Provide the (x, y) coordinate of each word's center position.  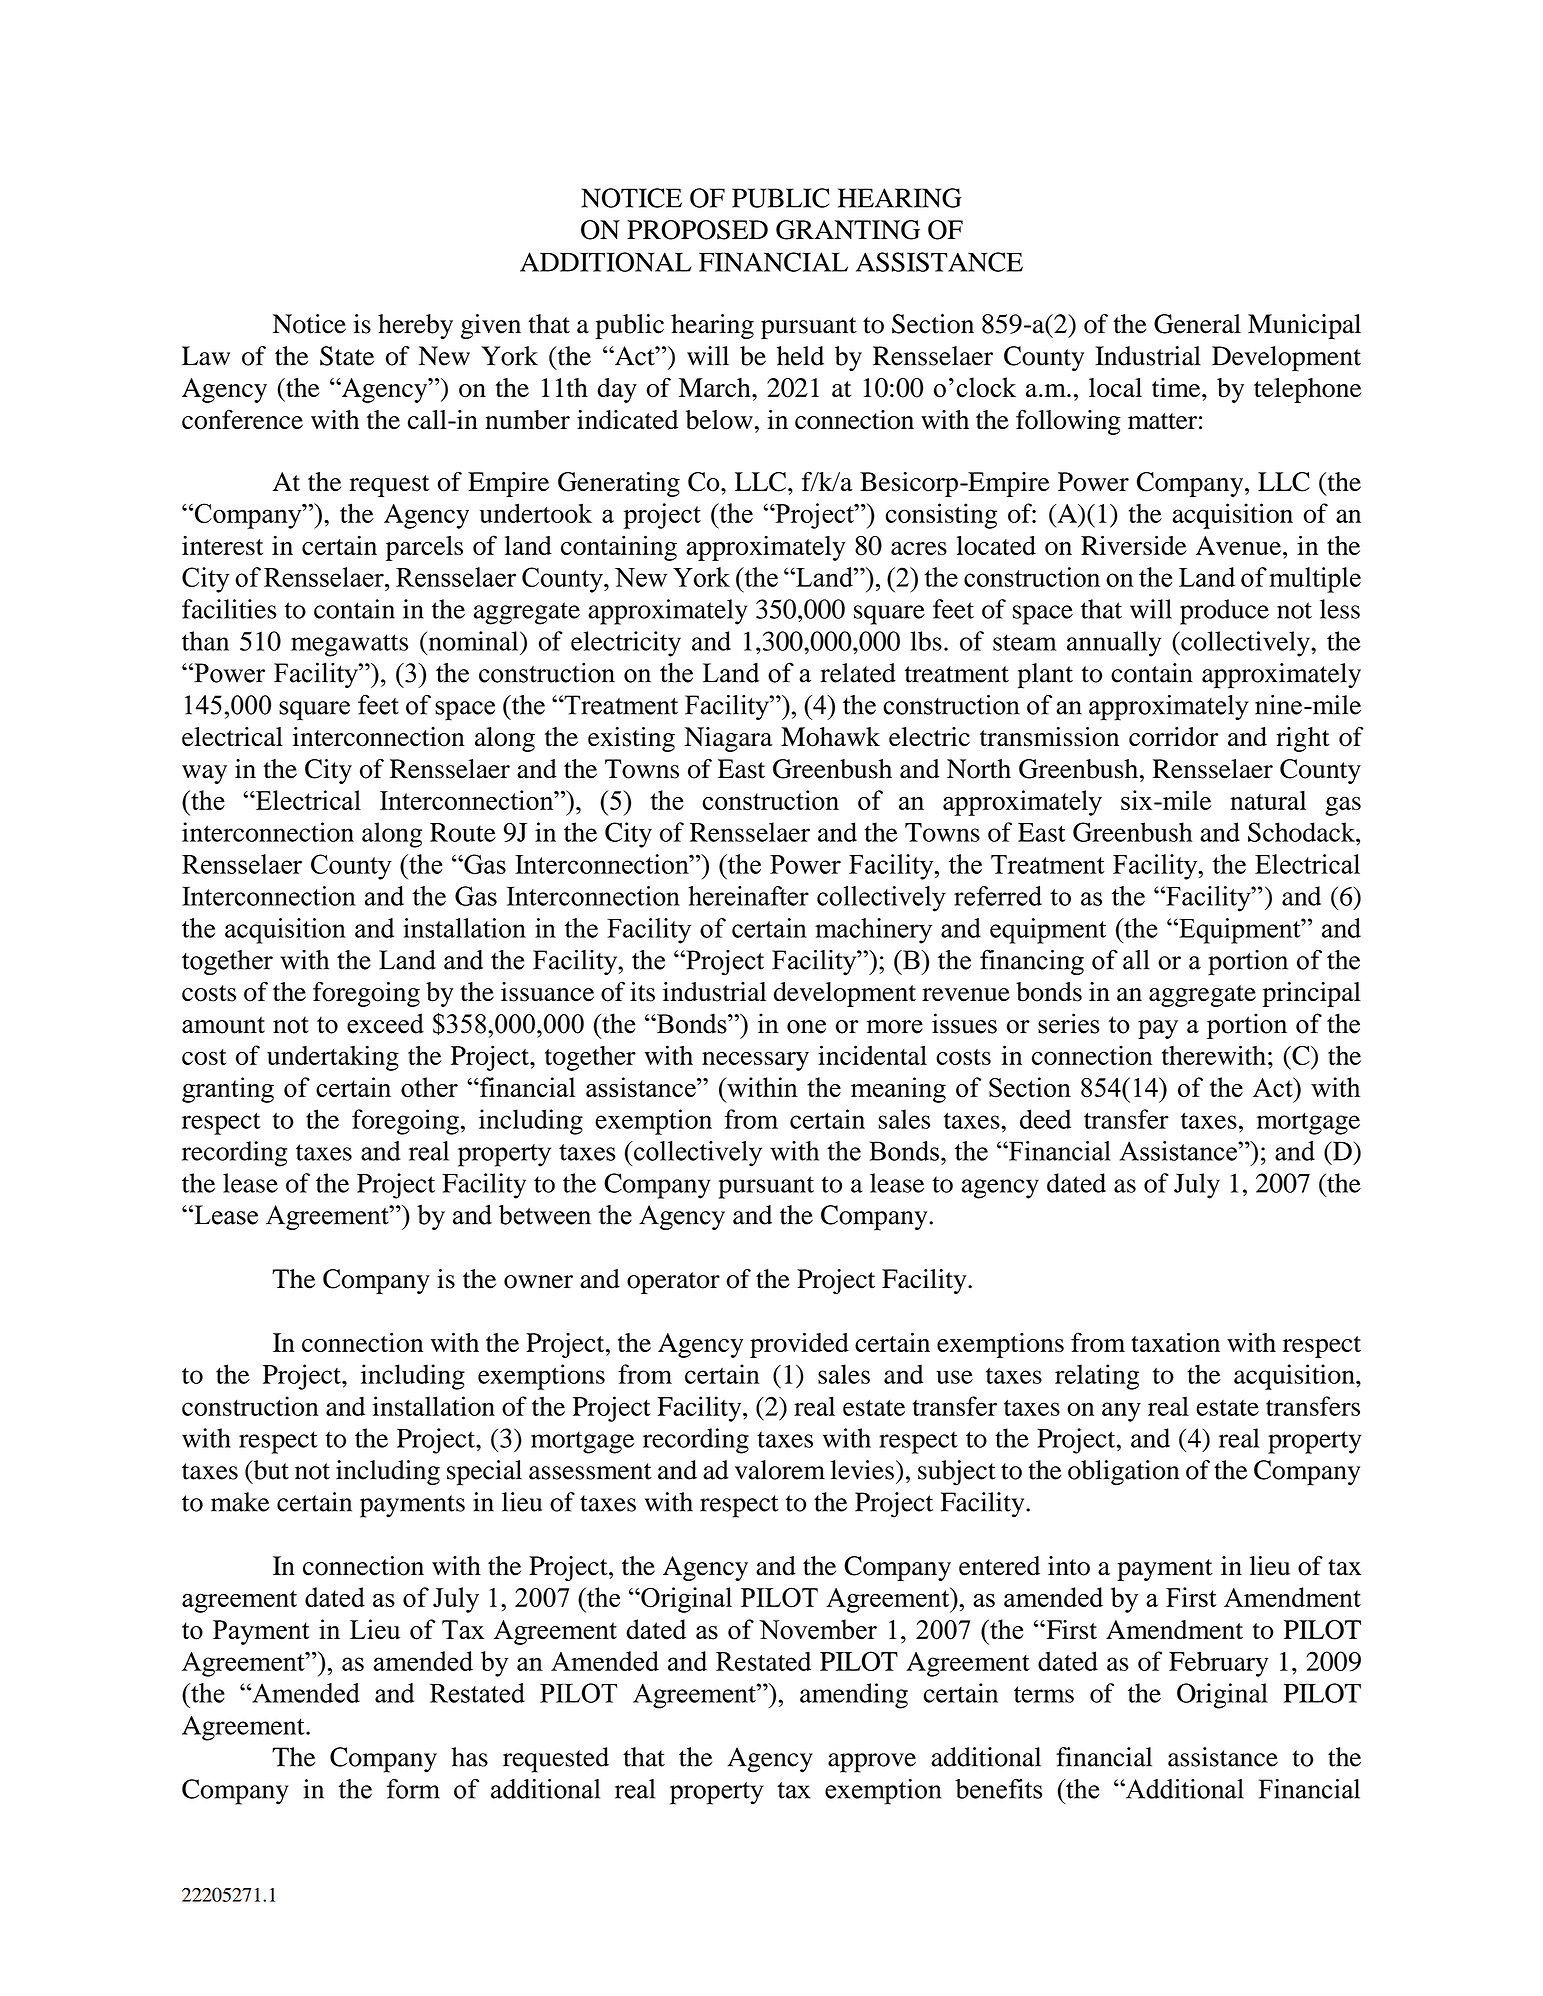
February (1218, 1664)
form (413, 1789)
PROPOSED (697, 230)
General (1197, 324)
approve (872, 1763)
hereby (415, 326)
